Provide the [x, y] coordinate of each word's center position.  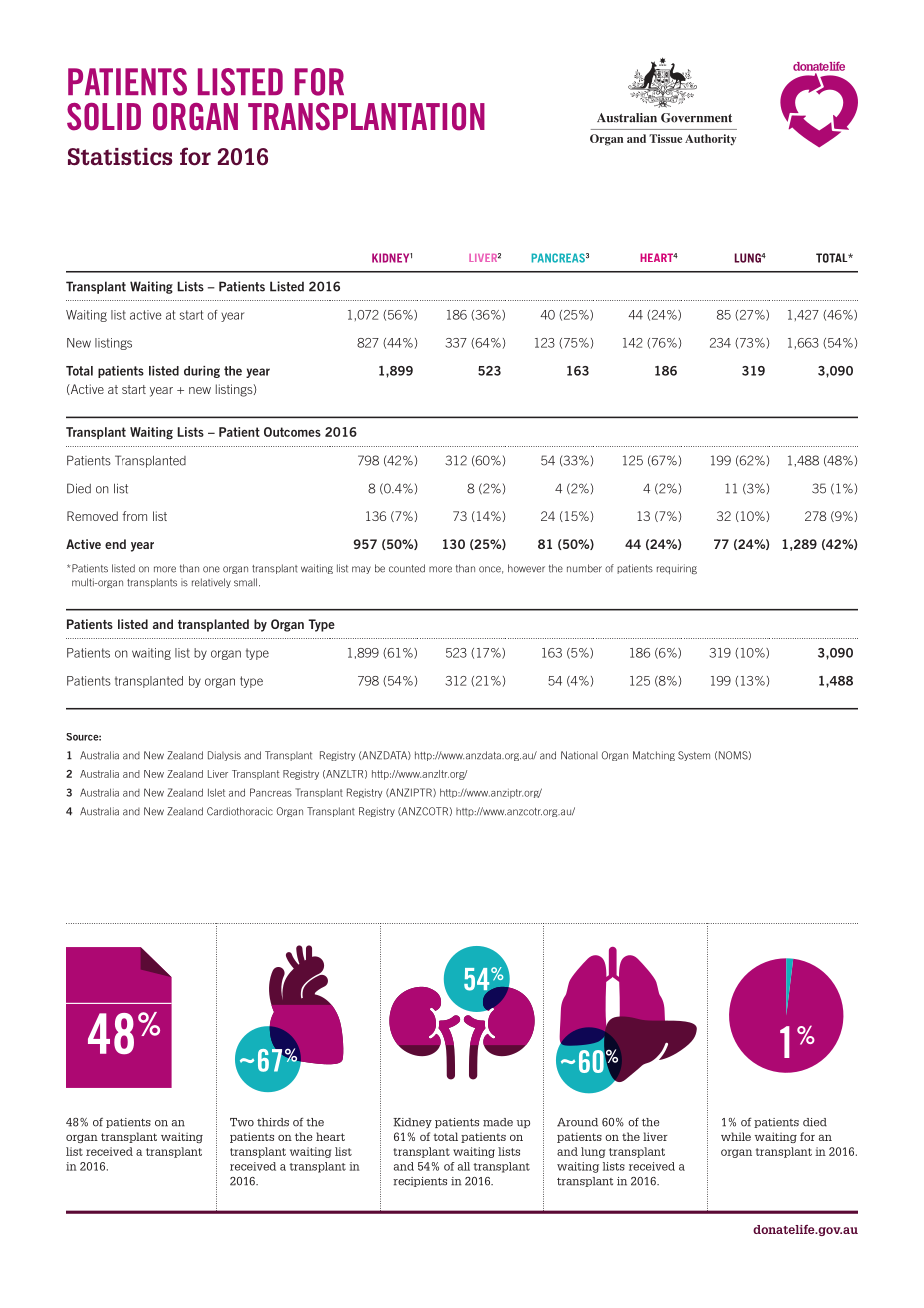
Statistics [120, 157]
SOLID [104, 117]
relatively [211, 583]
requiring [677, 569]
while [736, 1136]
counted [407, 568]
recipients [420, 1182]
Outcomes [292, 432]
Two [242, 1122]
